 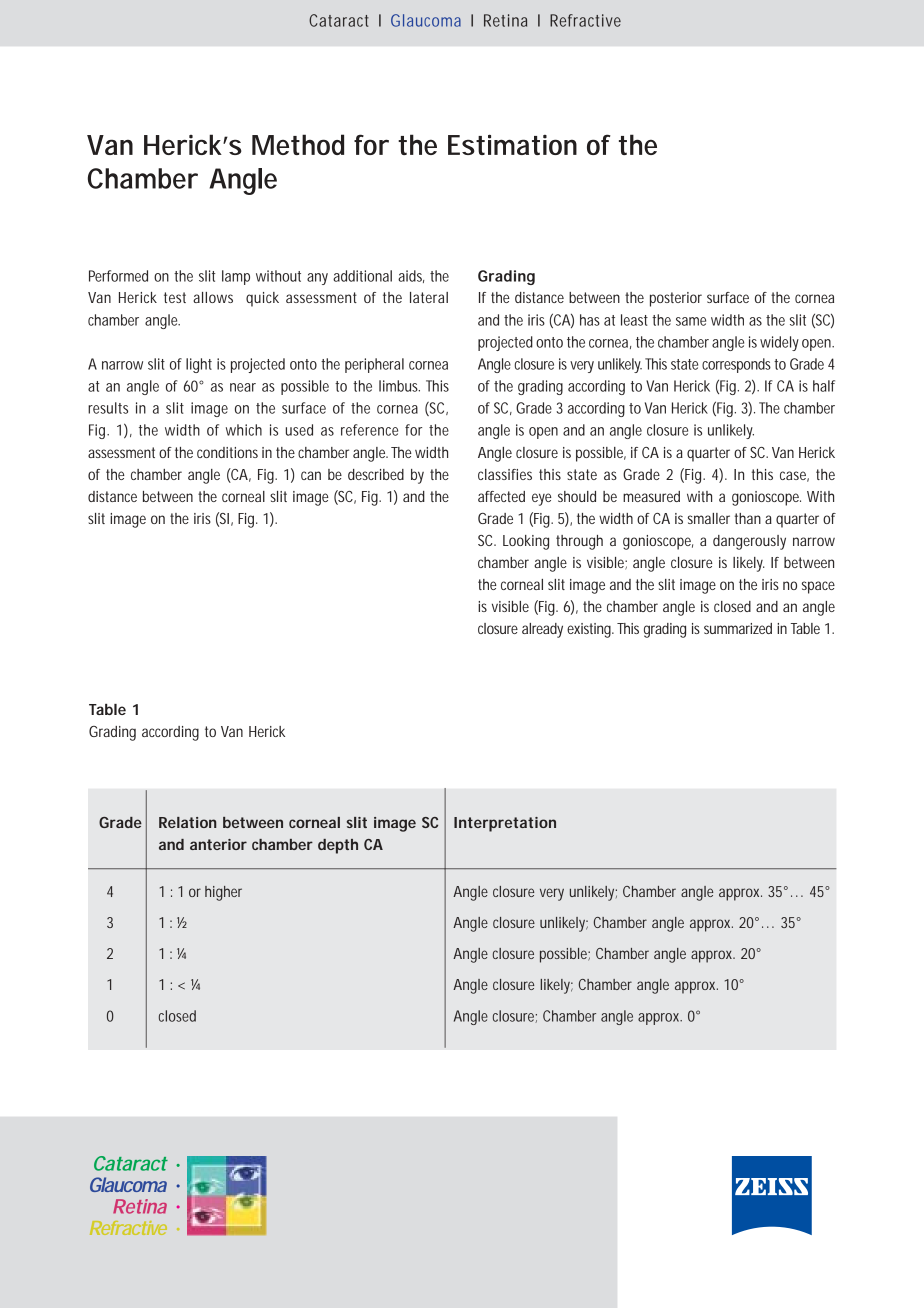 What do you see at coordinates (298, 144) in the page?
I see `Method` at bounding box center [298, 144].
